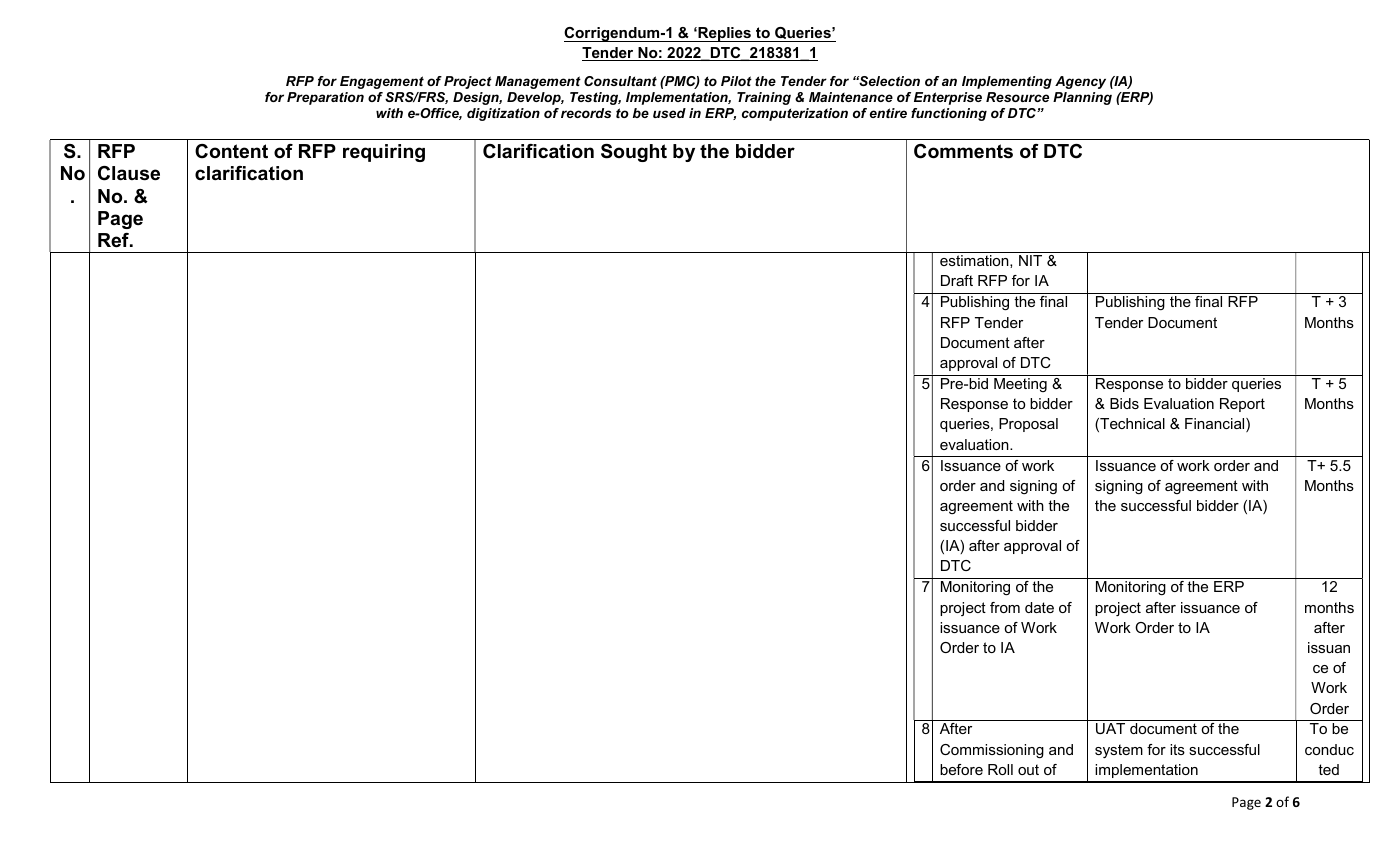 The width and height of the image is (1400, 850). Describe the element at coordinates (1082, 98) in the image. I see `Planning` at that location.
